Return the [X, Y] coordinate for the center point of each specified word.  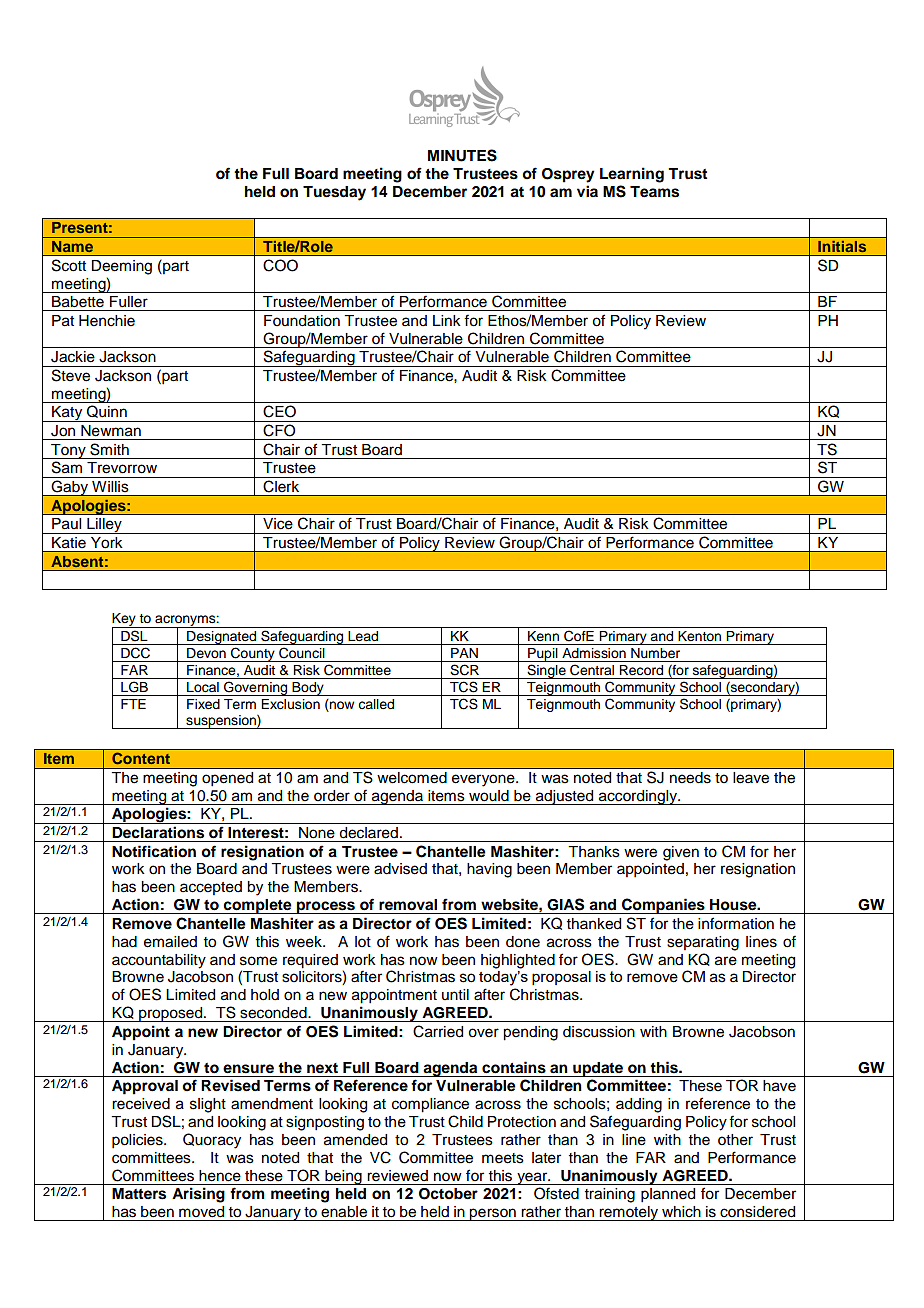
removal [408, 905]
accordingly [638, 797]
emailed [170, 942]
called [376, 704]
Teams [654, 192]
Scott [69, 265]
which [681, 1212]
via [587, 191]
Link [447, 320]
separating [703, 943]
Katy [67, 414]
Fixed [203, 704]
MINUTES [462, 155]
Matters [139, 1194]
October [448, 1194]
